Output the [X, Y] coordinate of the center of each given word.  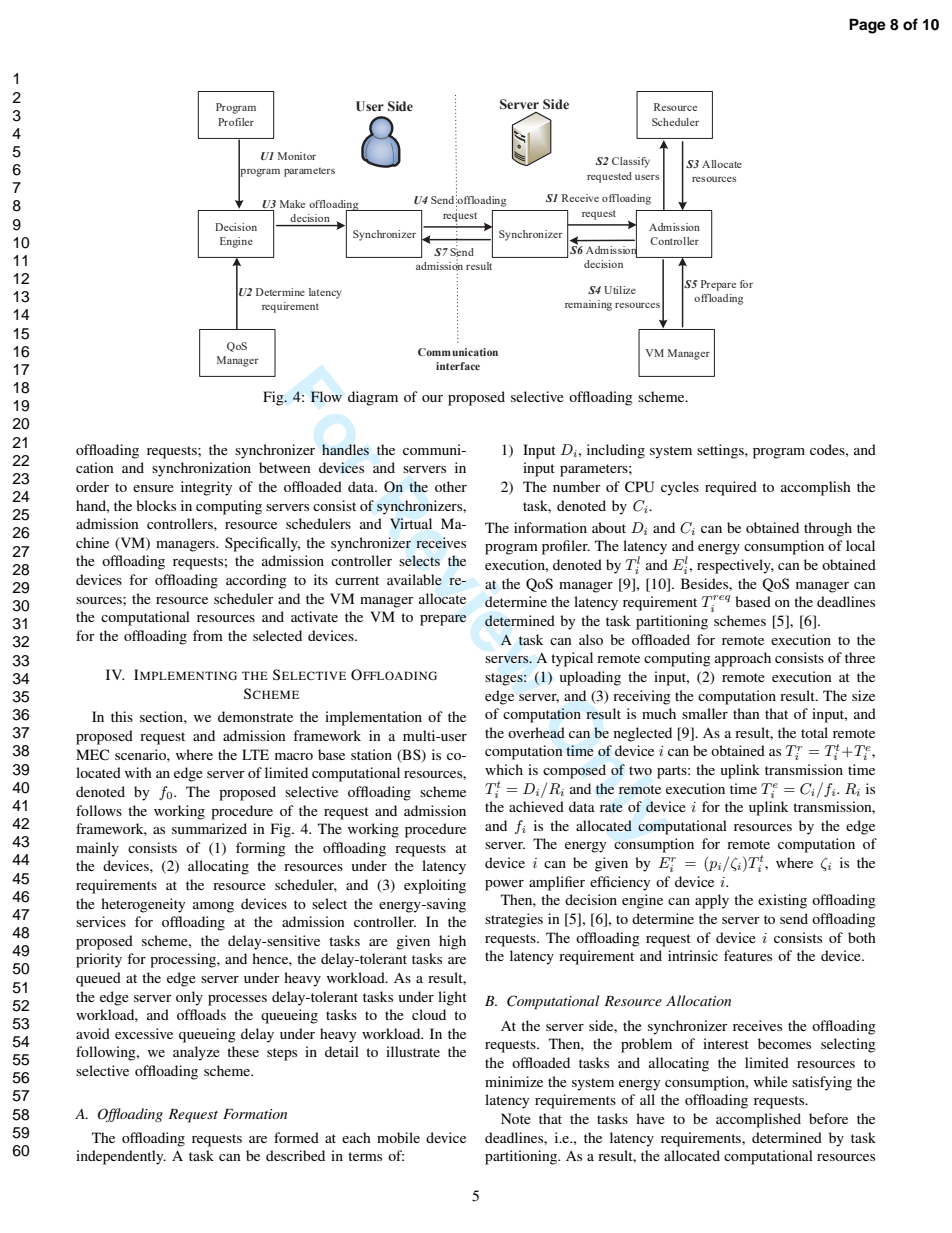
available [414, 579]
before [828, 1118]
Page [867, 26]
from [208, 635]
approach [743, 659]
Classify [631, 162]
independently [121, 1157]
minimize [514, 1081]
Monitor [297, 156]
